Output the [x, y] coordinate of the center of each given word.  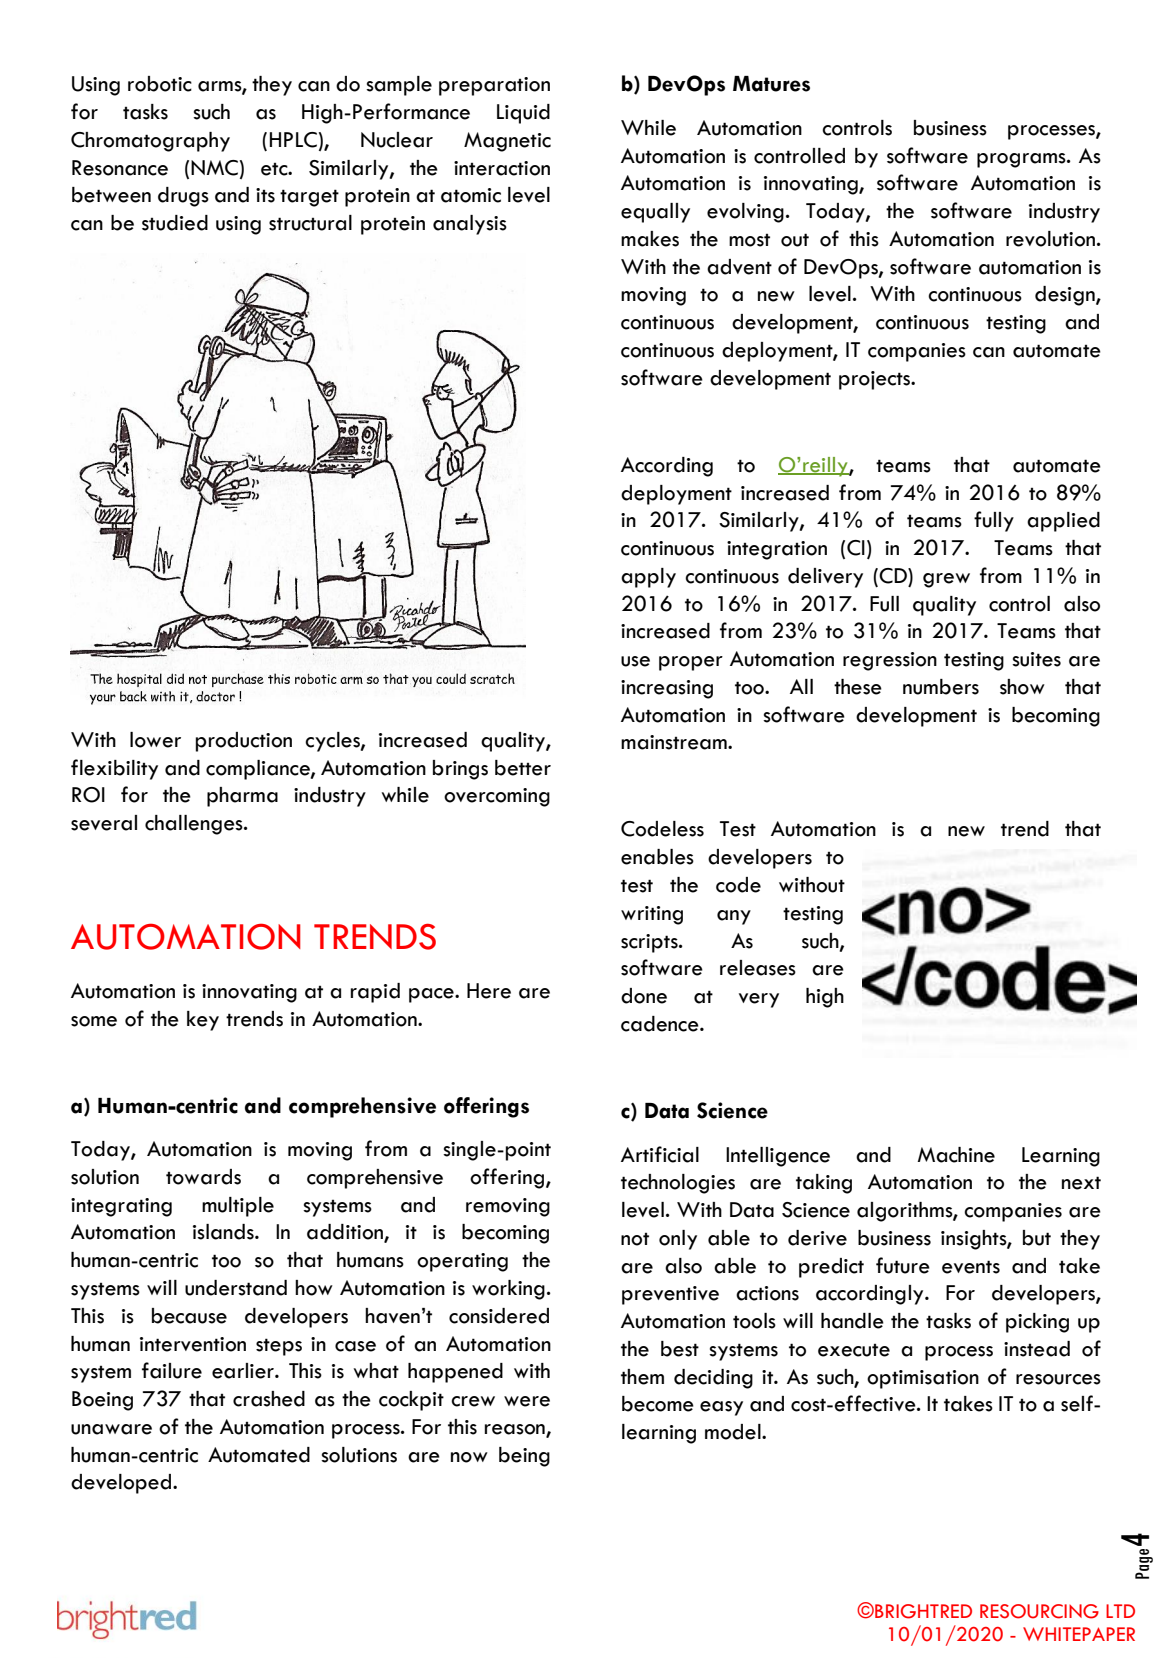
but [1037, 1238]
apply [648, 578]
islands [224, 1232]
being [524, 1457]
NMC [214, 168]
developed [121, 1484]
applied [1063, 522]
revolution [1050, 239]
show [1022, 687]
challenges [195, 825]
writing [652, 915]
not [635, 1239]
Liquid [523, 114]
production [244, 742]
